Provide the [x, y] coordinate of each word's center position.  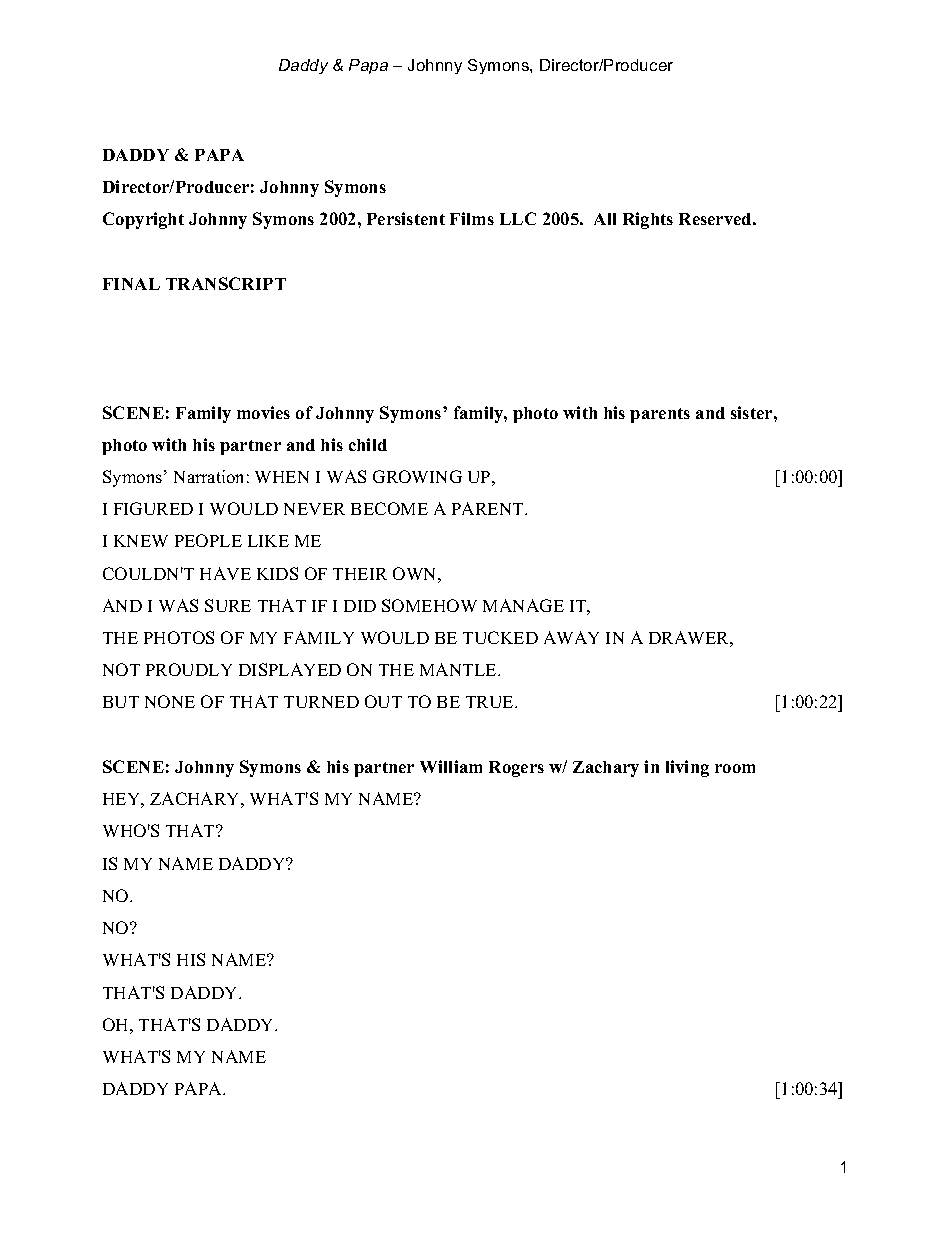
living [687, 768]
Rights [648, 220]
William [451, 766]
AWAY [571, 637]
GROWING [417, 476]
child [368, 444]
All [605, 219]
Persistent [406, 218]
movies [263, 412]
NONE [170, 701]
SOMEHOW [429, 605]
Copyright [143, 220]
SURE [228, 605]
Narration [208, 476]
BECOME [389, 508]
